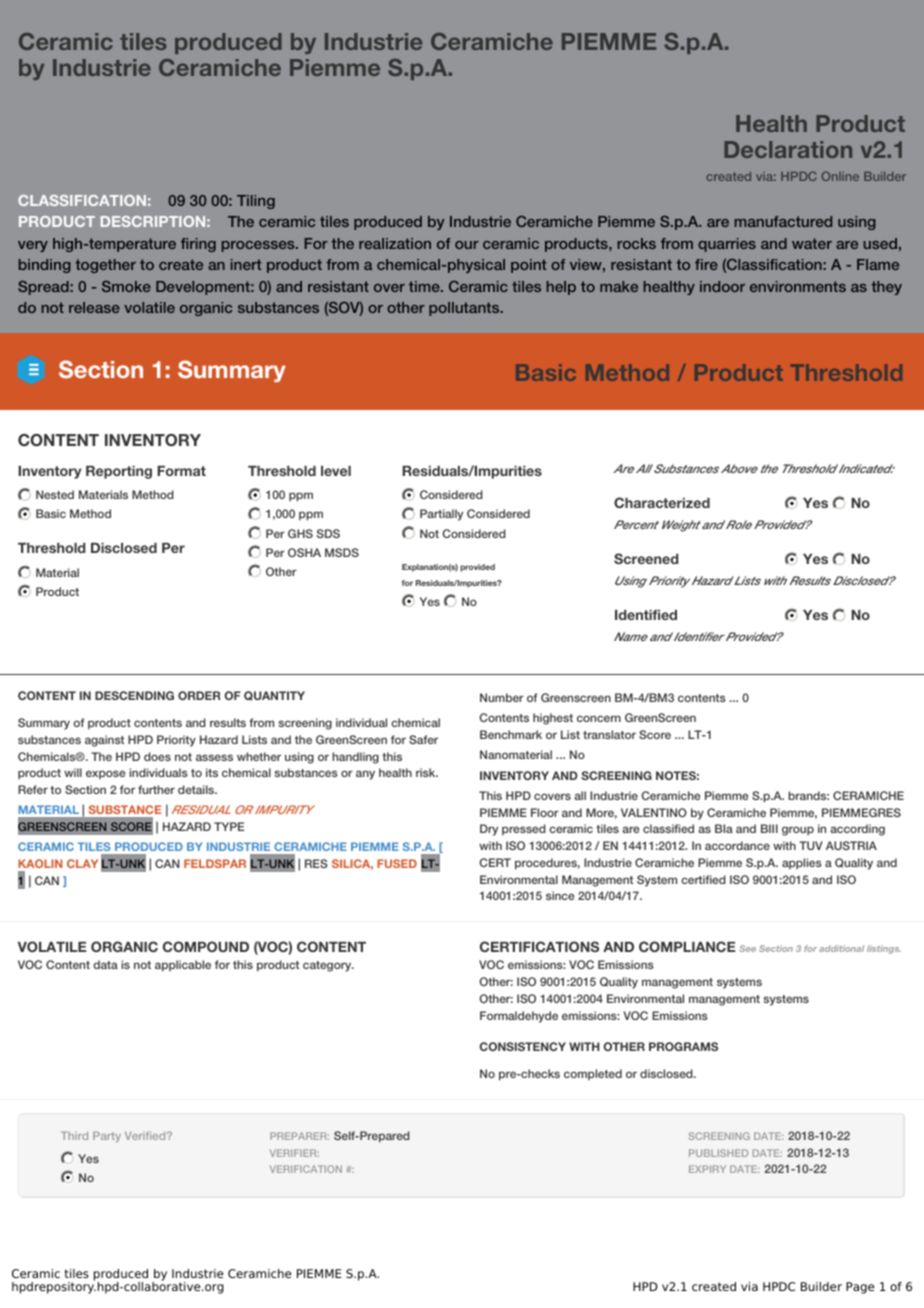  Describe the element at coordinates (662, 502) in the screenshot. I see `Characterized` at that location.
